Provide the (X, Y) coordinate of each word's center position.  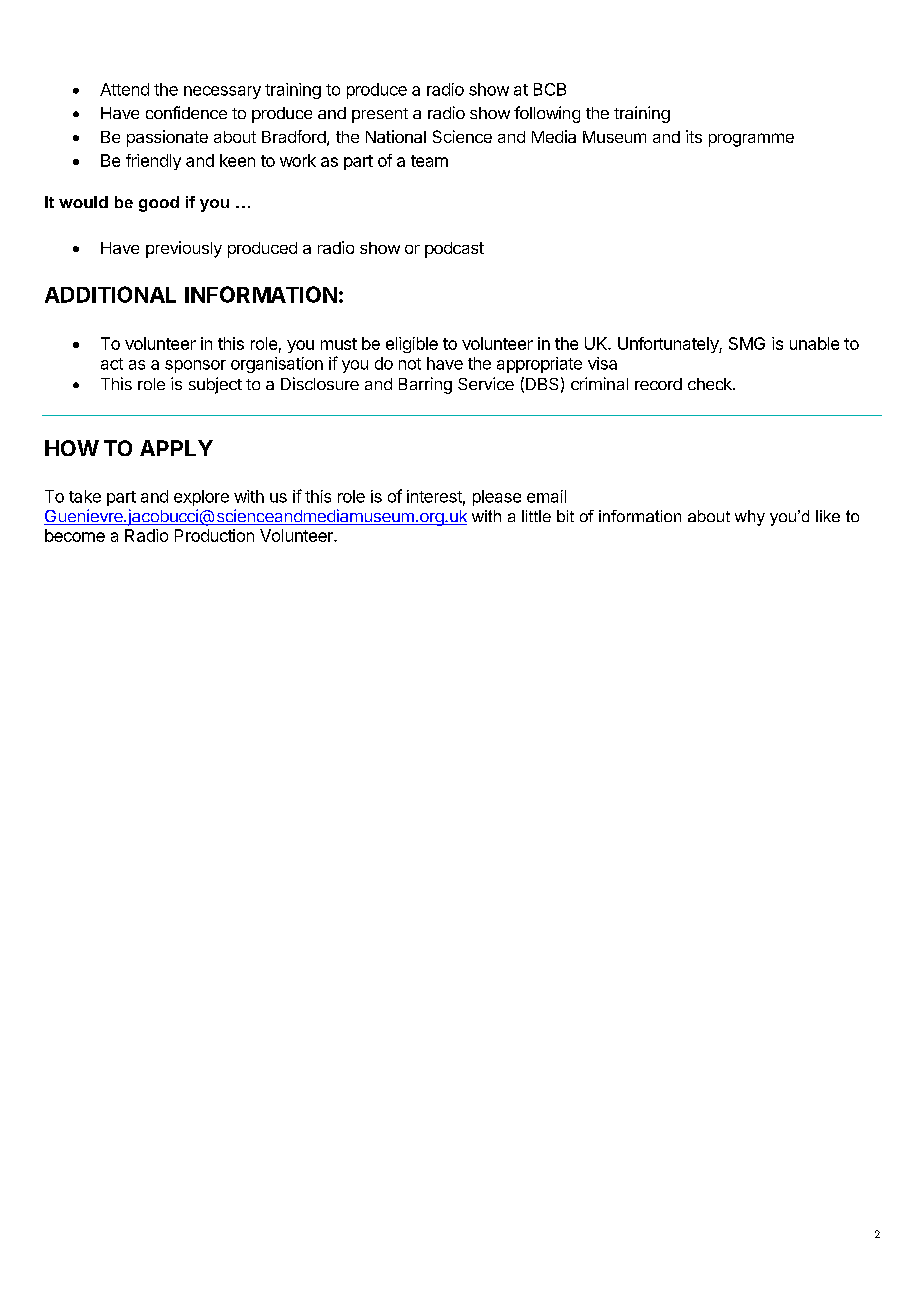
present (380, 115)
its (694, 136)
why (750, 518)
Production (214, 535)
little (536, 516)
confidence (186, 112)
